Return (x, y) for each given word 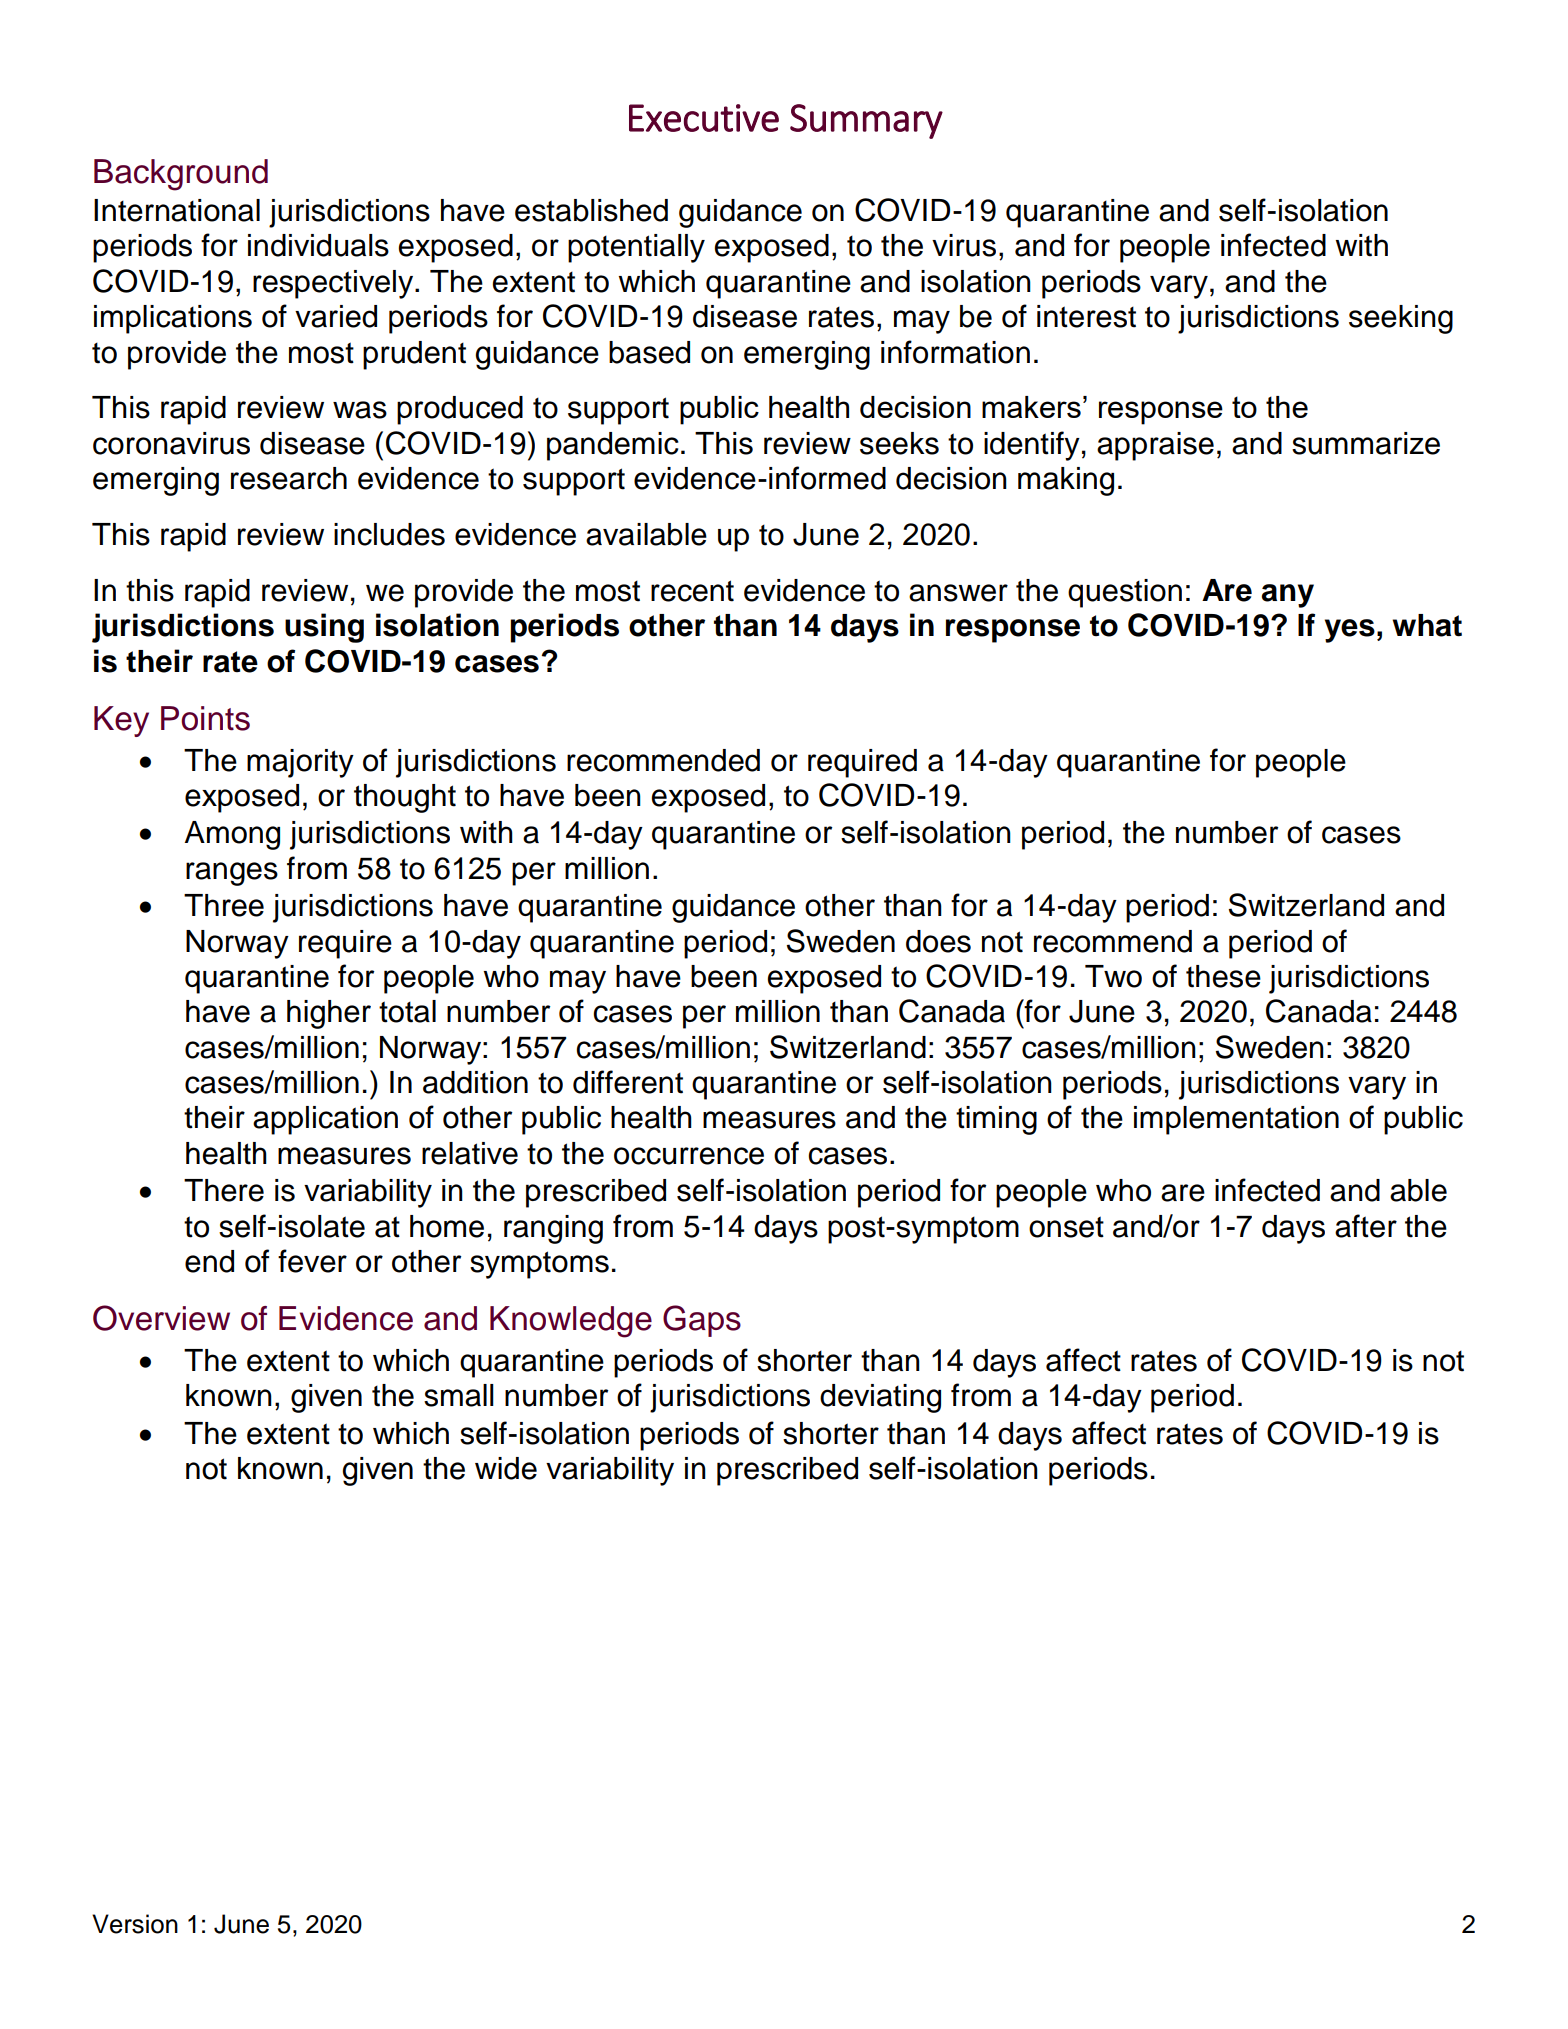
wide (506, 1468)
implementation (1236, 1120)
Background (181, 175)
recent (692, 591)
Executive (704, 118)
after (1366, 1226)
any (1287, 596)
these (1223, 976)
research (289, 478)
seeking (1401, 319)
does (938, 941)
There (224, 1190)
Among (232, 835)
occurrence (689, 1156)
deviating (880, 1398)
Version (135, 1924)
